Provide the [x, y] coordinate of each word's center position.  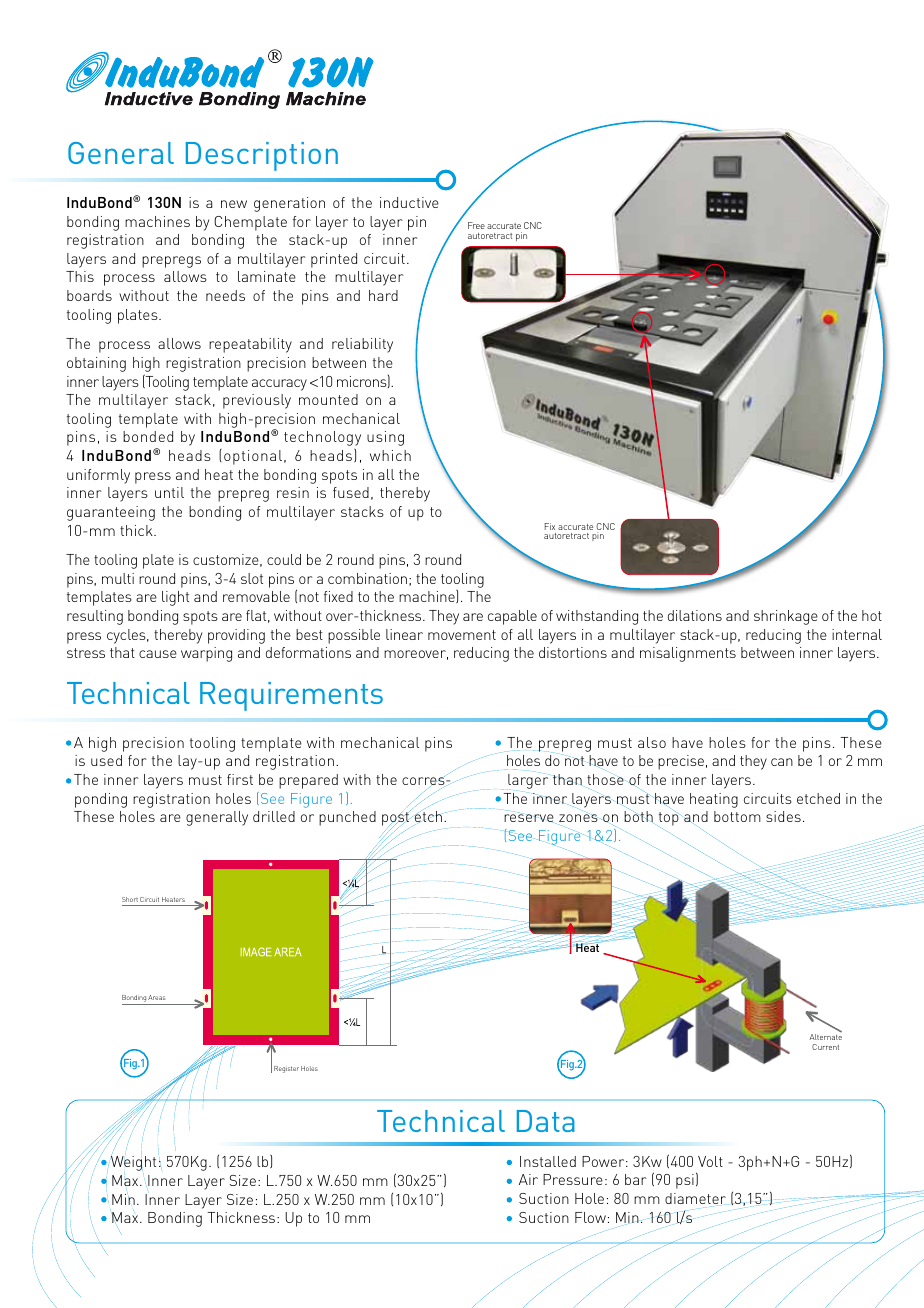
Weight [133, 1163]
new [234, 204]
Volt [710, 1161]
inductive [409, 202]
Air [528, 1179]
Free [476, 225]
